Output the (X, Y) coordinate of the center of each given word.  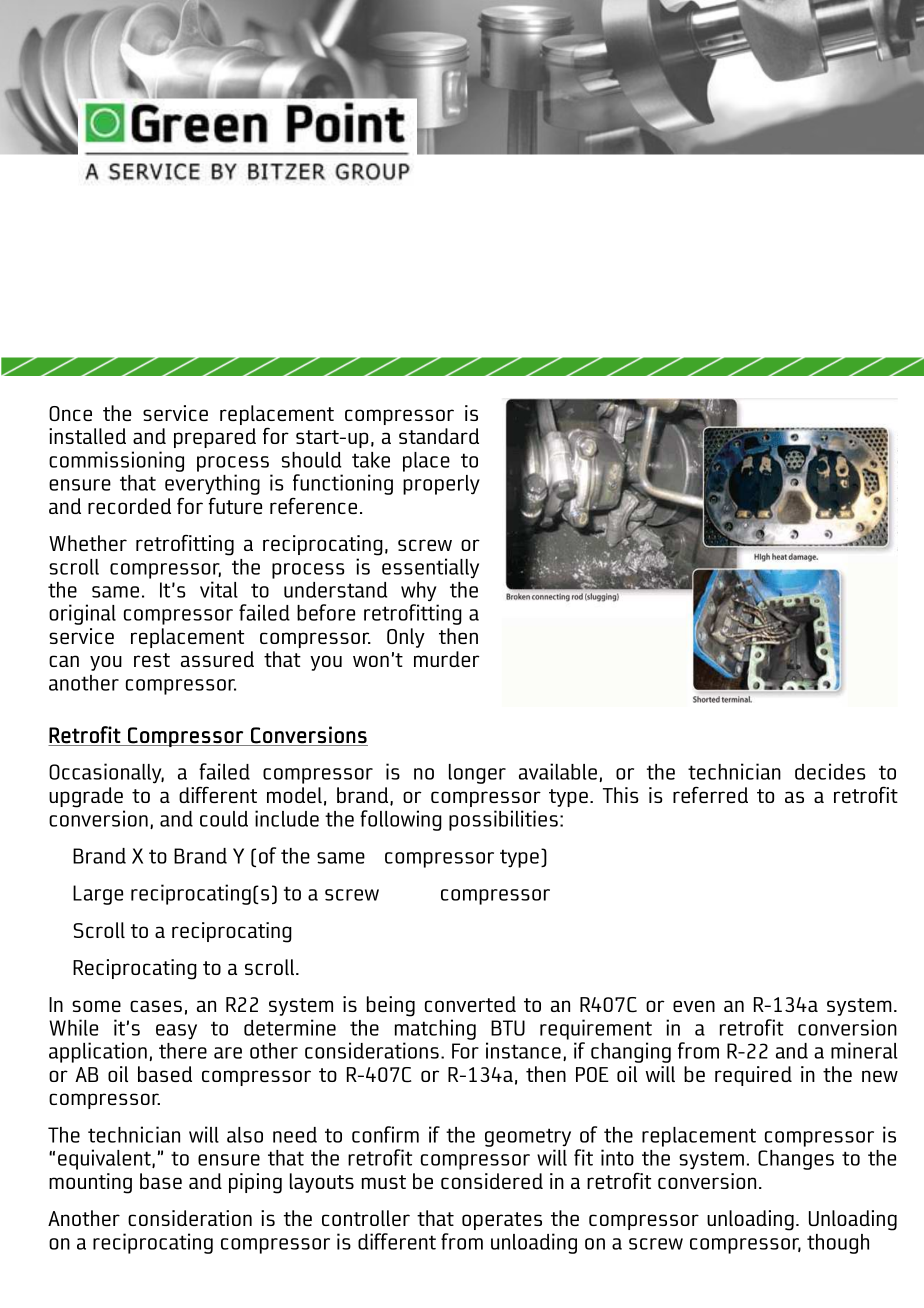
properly (441, 485)
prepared (215, 438)
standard (439, 436)
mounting (90, 1183)
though (838, 1244)
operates (502, 1221)
